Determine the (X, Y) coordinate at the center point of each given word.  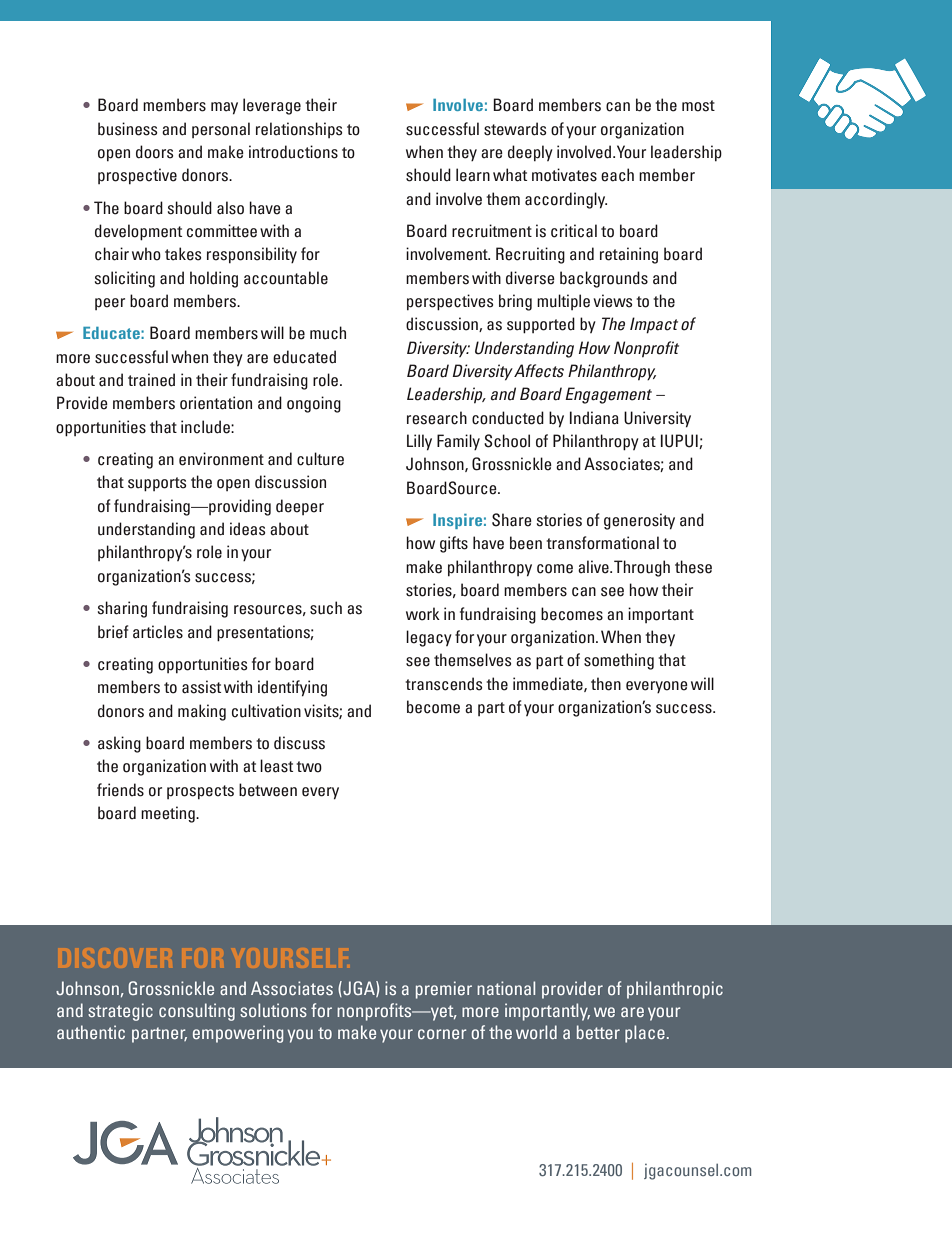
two (309, 767)
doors (155, 152)
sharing (122, 609)
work (423, 614)
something (619, 661)
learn (473, 175)
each (617, 175)
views (613, 301)
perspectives (450, 302)
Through (642, 568)
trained (151, 380)
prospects (200, 792)
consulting (197, 1012)
